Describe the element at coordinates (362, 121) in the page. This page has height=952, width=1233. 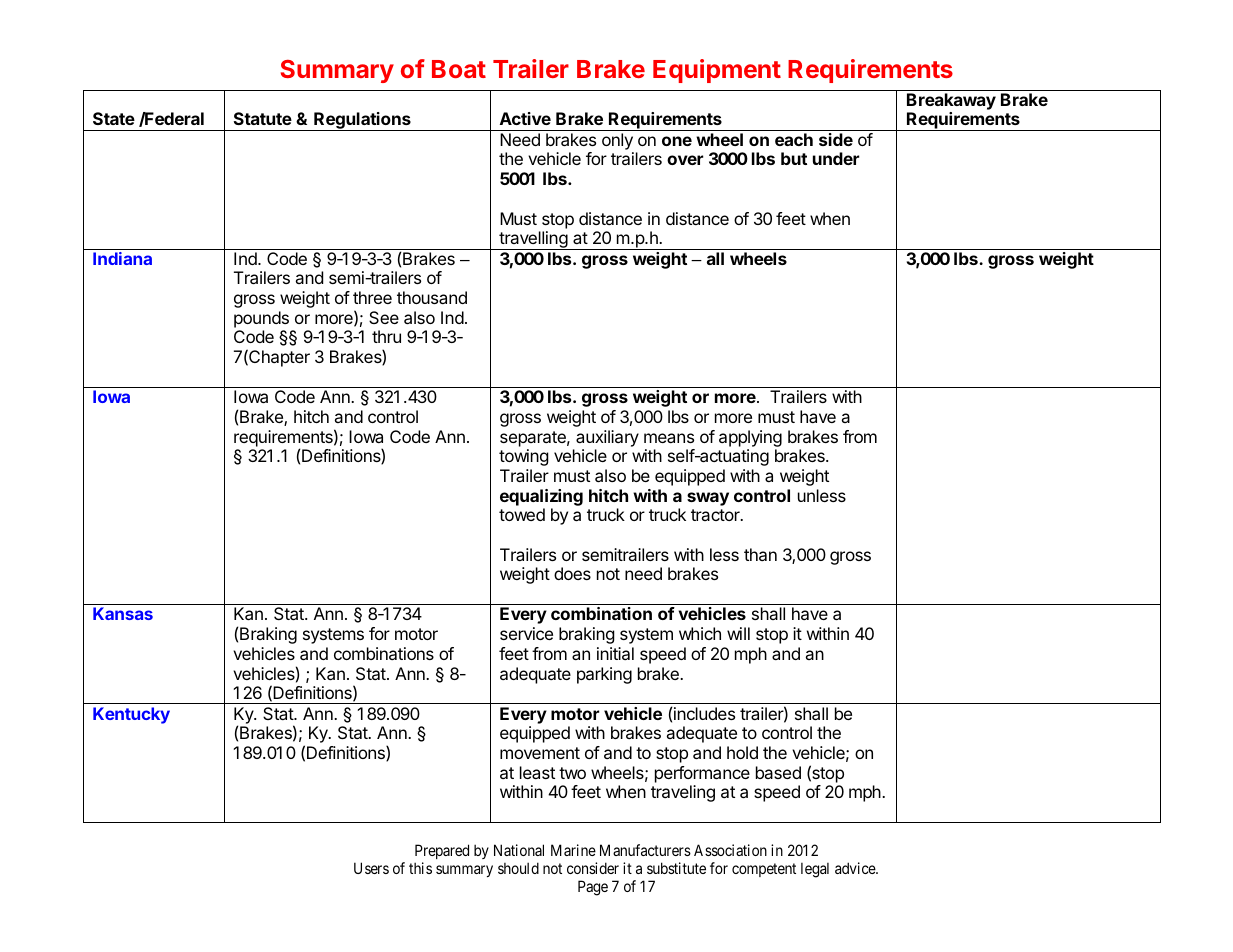
I see `Regulations` at that location.
